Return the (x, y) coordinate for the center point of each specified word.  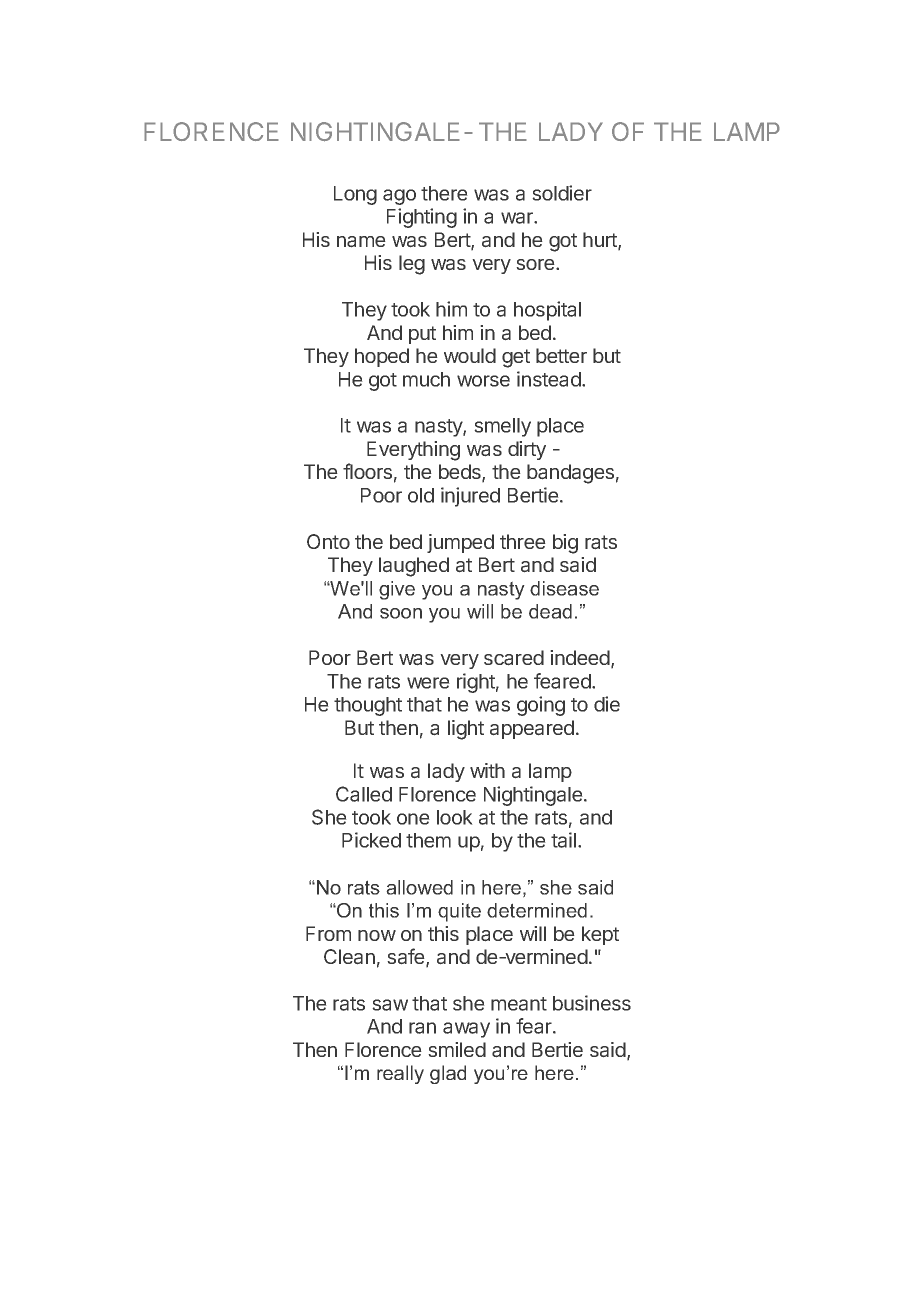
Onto (328, 541)
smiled (457, 1049)
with (487, 770)
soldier (562, 193)
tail (563, 840)
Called (364, 794)
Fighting (422, 218)
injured (470, 497)
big (565, 544)
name (361, 242)
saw (390, 1005)
